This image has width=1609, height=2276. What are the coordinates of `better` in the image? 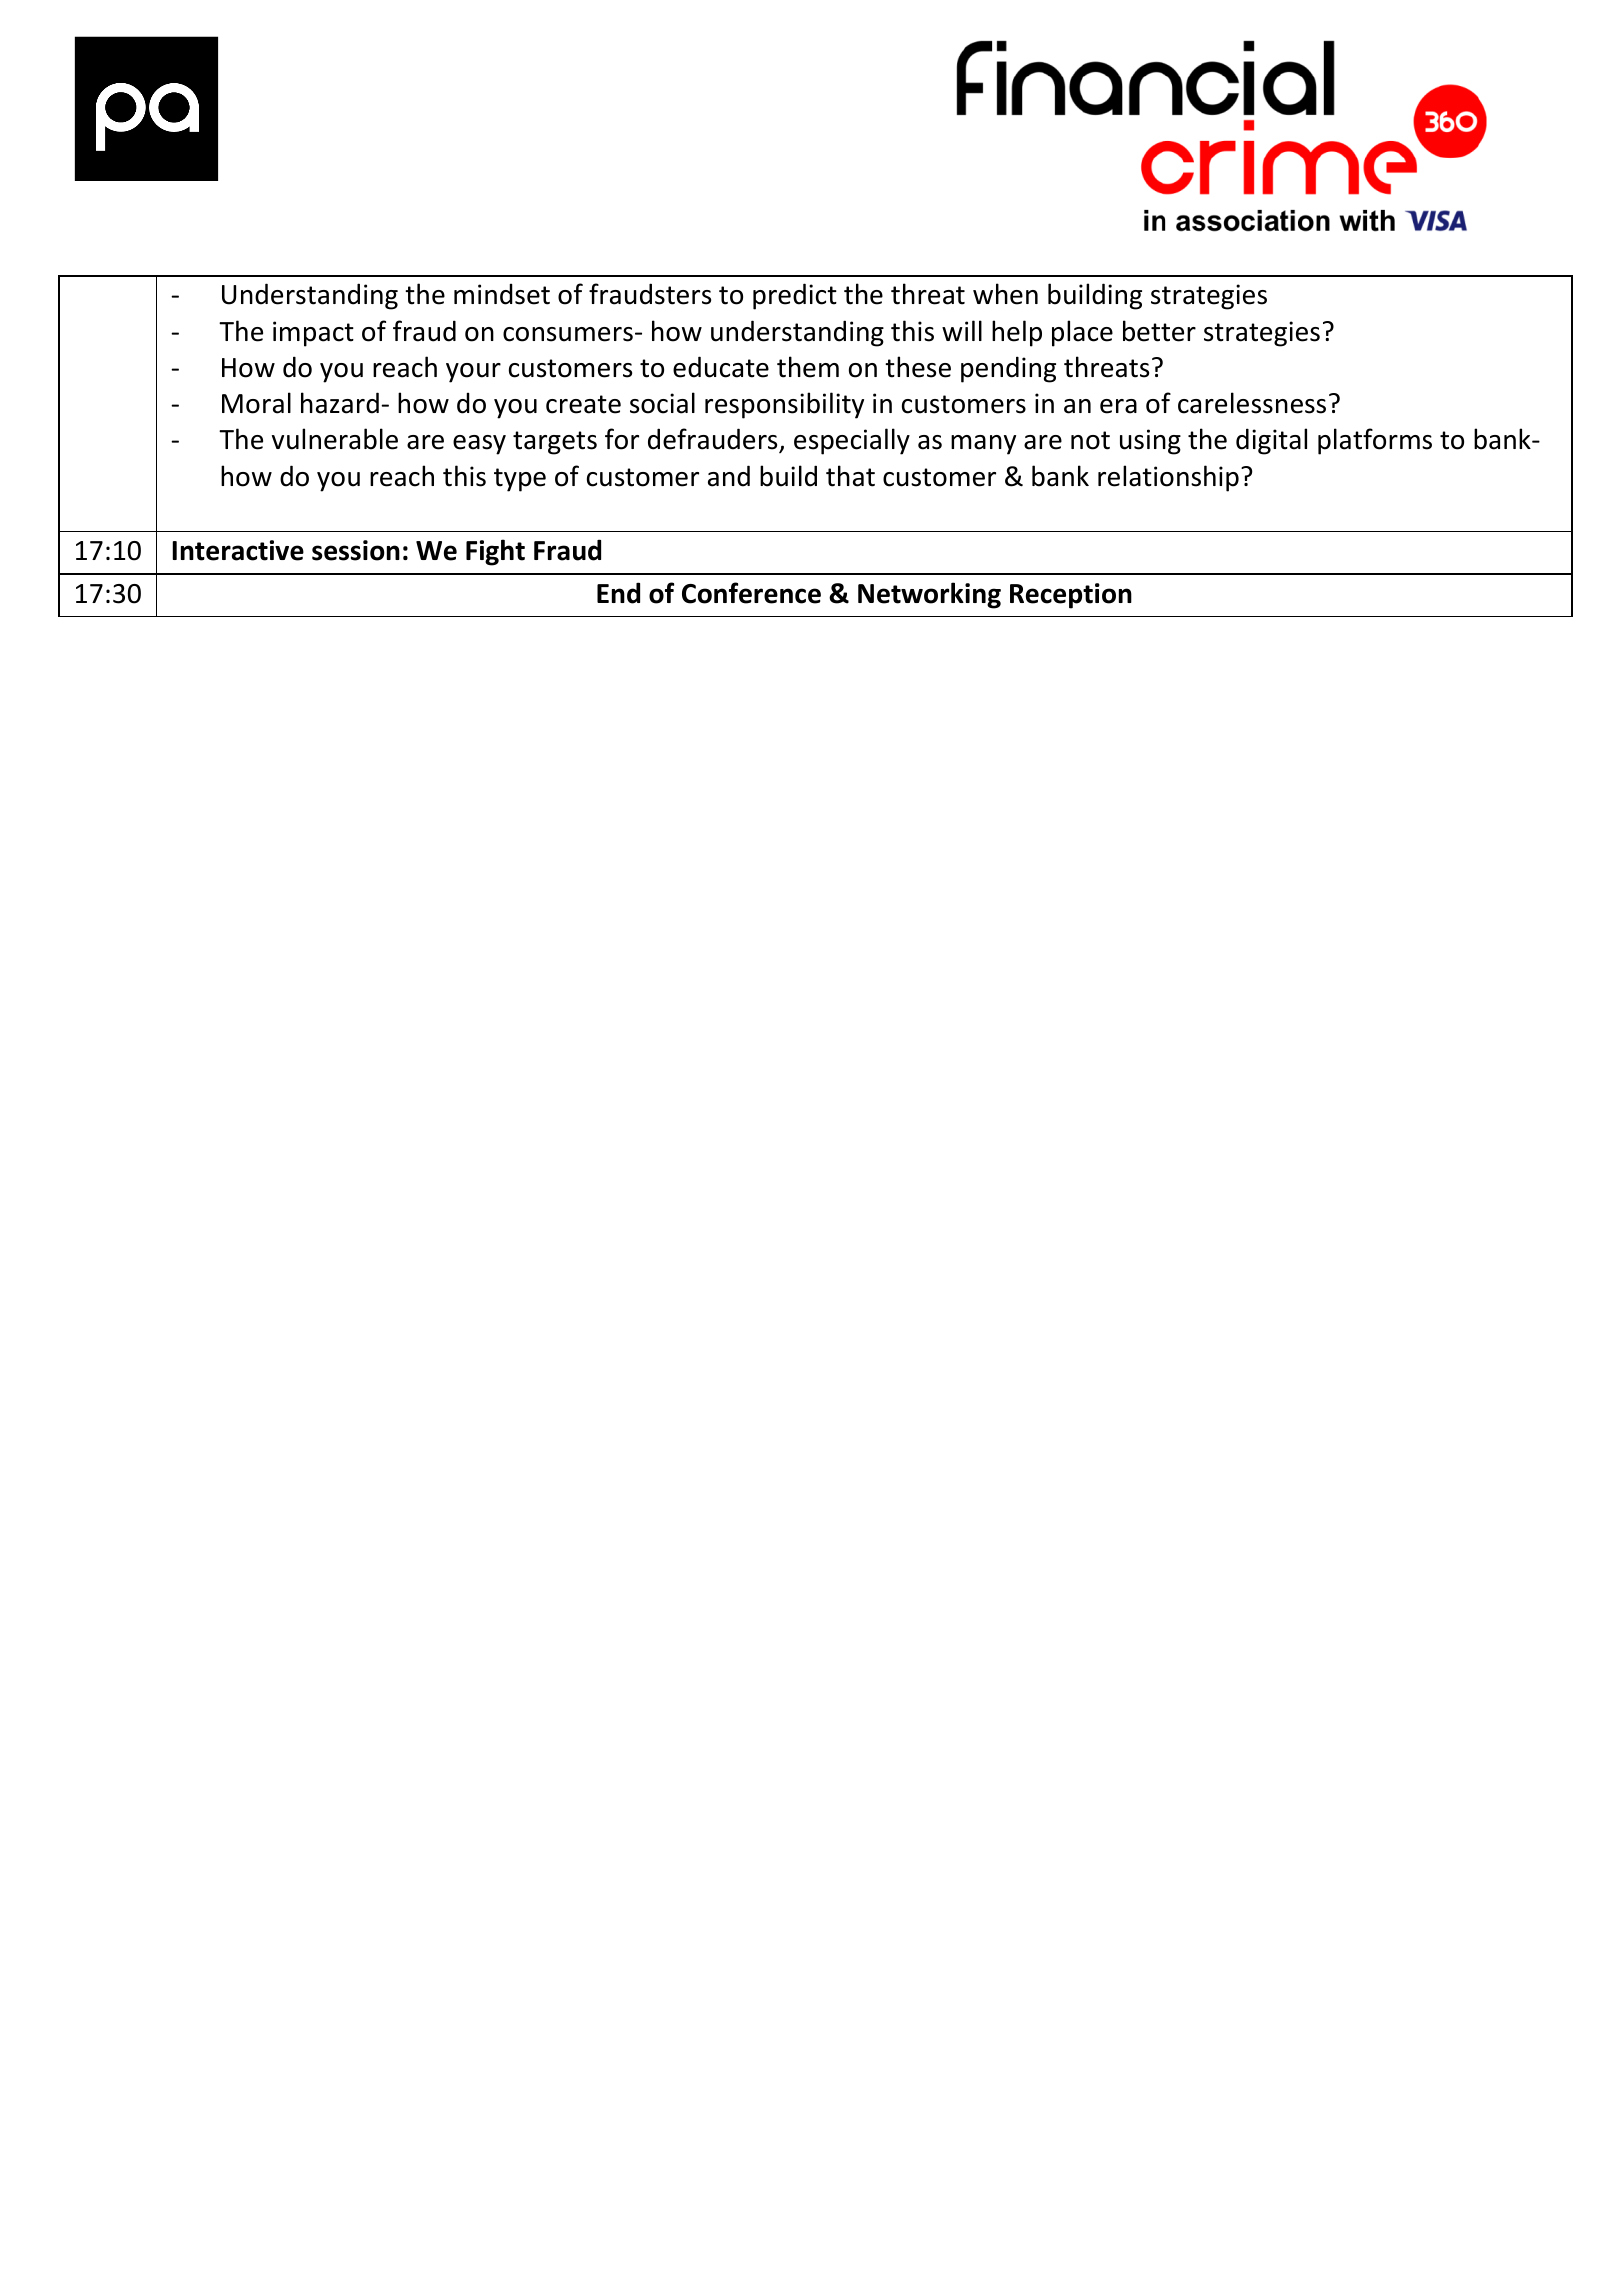 It's located at (1159, 331).
